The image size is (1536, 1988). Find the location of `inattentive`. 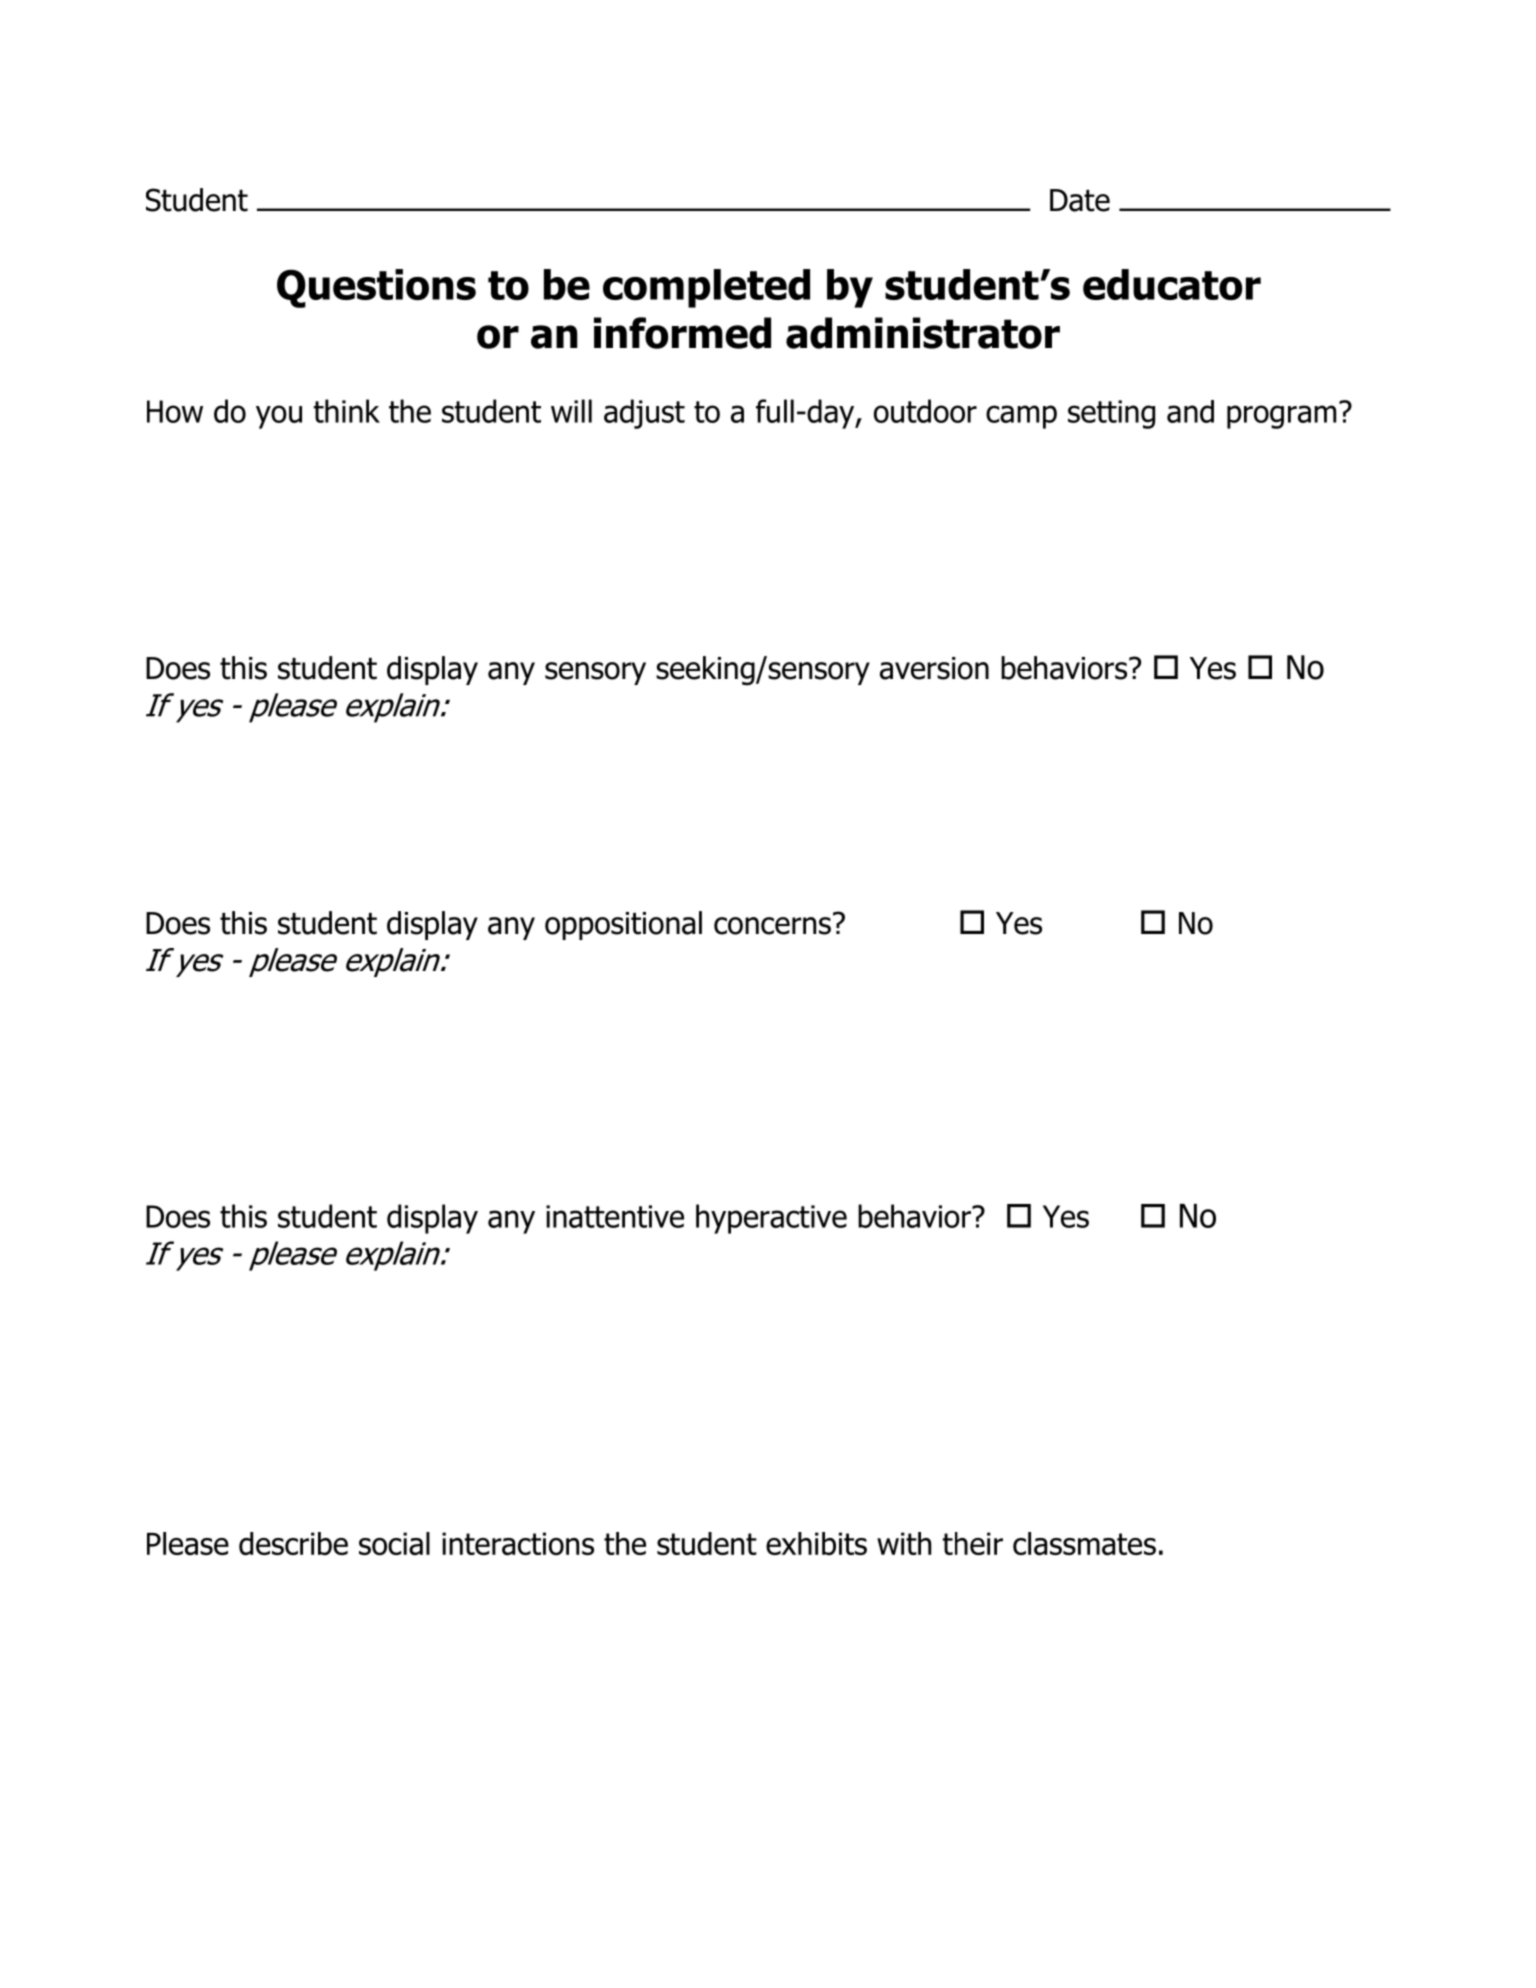

inattentive is located at coordinates (615, 1216).
